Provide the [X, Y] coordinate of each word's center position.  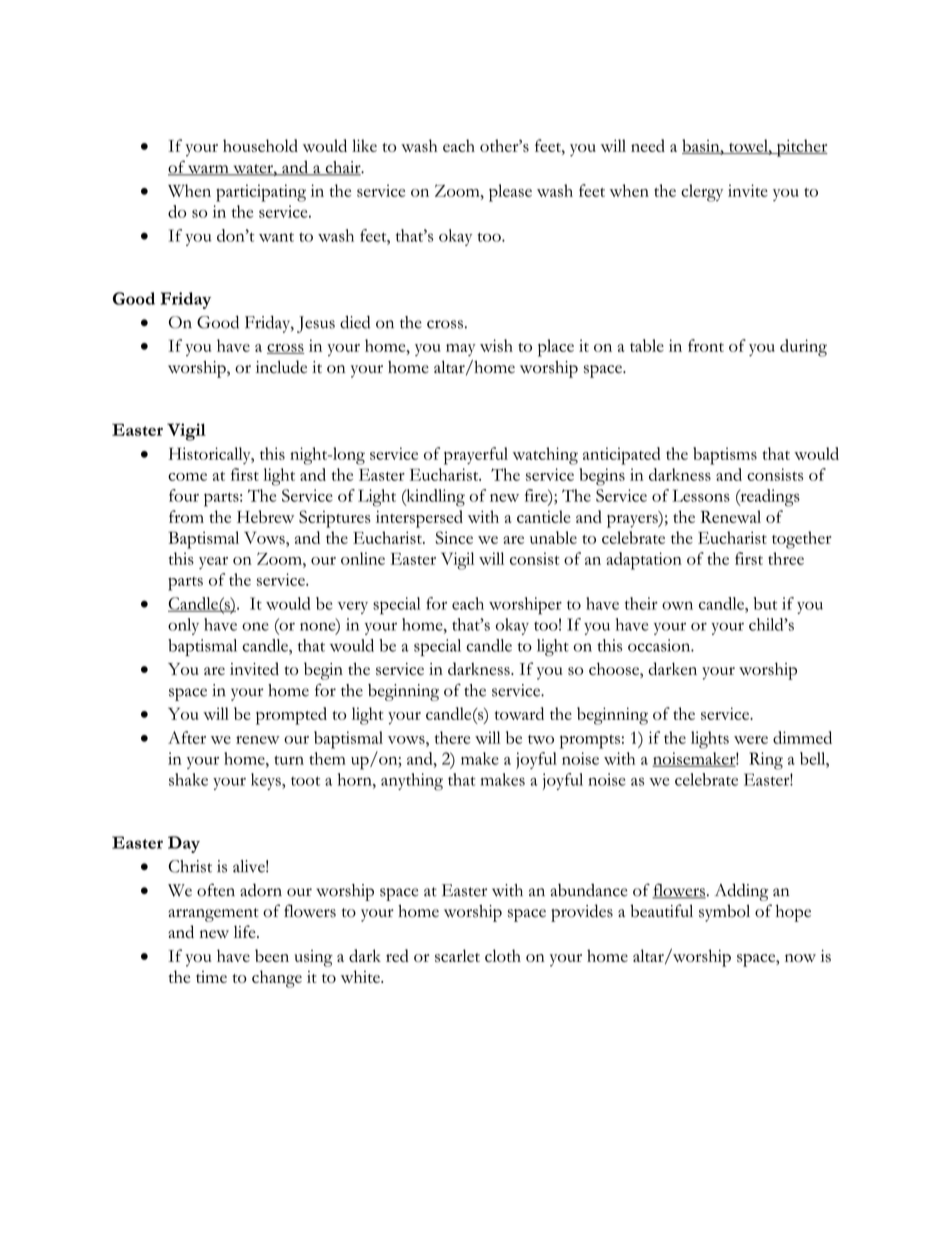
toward [519, 713]
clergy [702, 193]
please [510, 193]
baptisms [725, 456]
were [751, 740]
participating [261, 193]
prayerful [476, 456]
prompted [291, 716]
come [187, 477]
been [272, 955]
